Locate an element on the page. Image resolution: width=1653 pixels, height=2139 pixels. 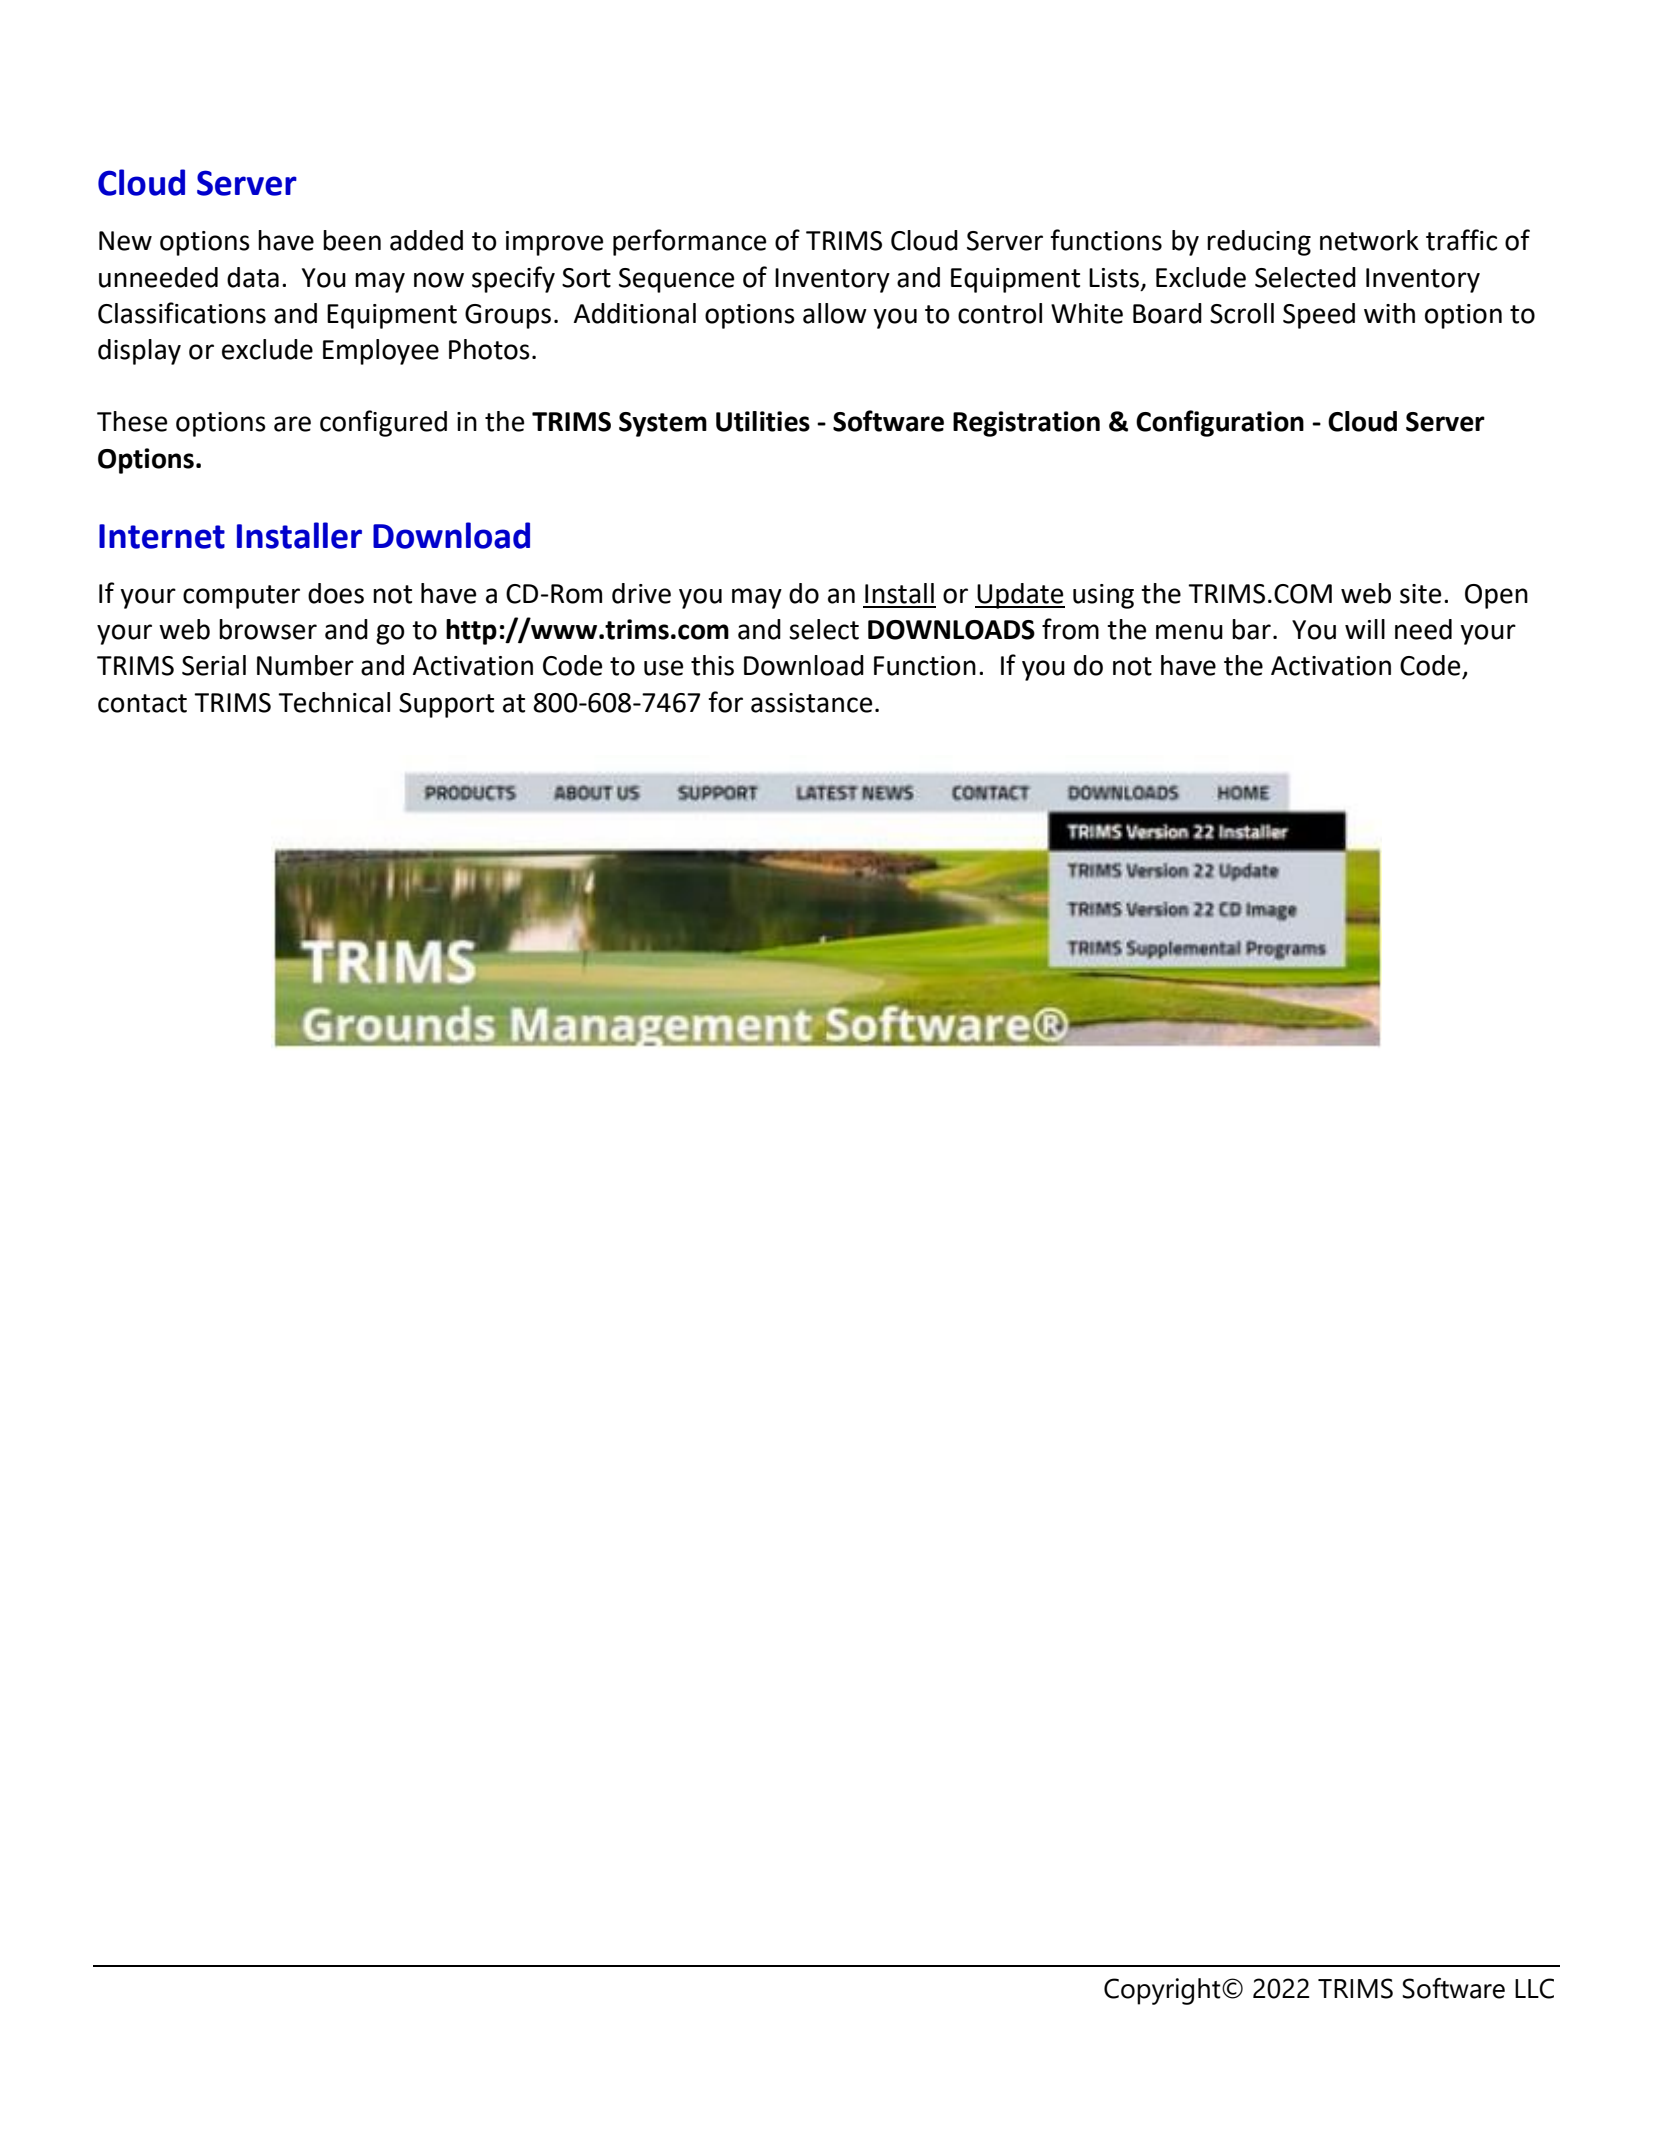
Technical is located at coordinates (334, 702).
